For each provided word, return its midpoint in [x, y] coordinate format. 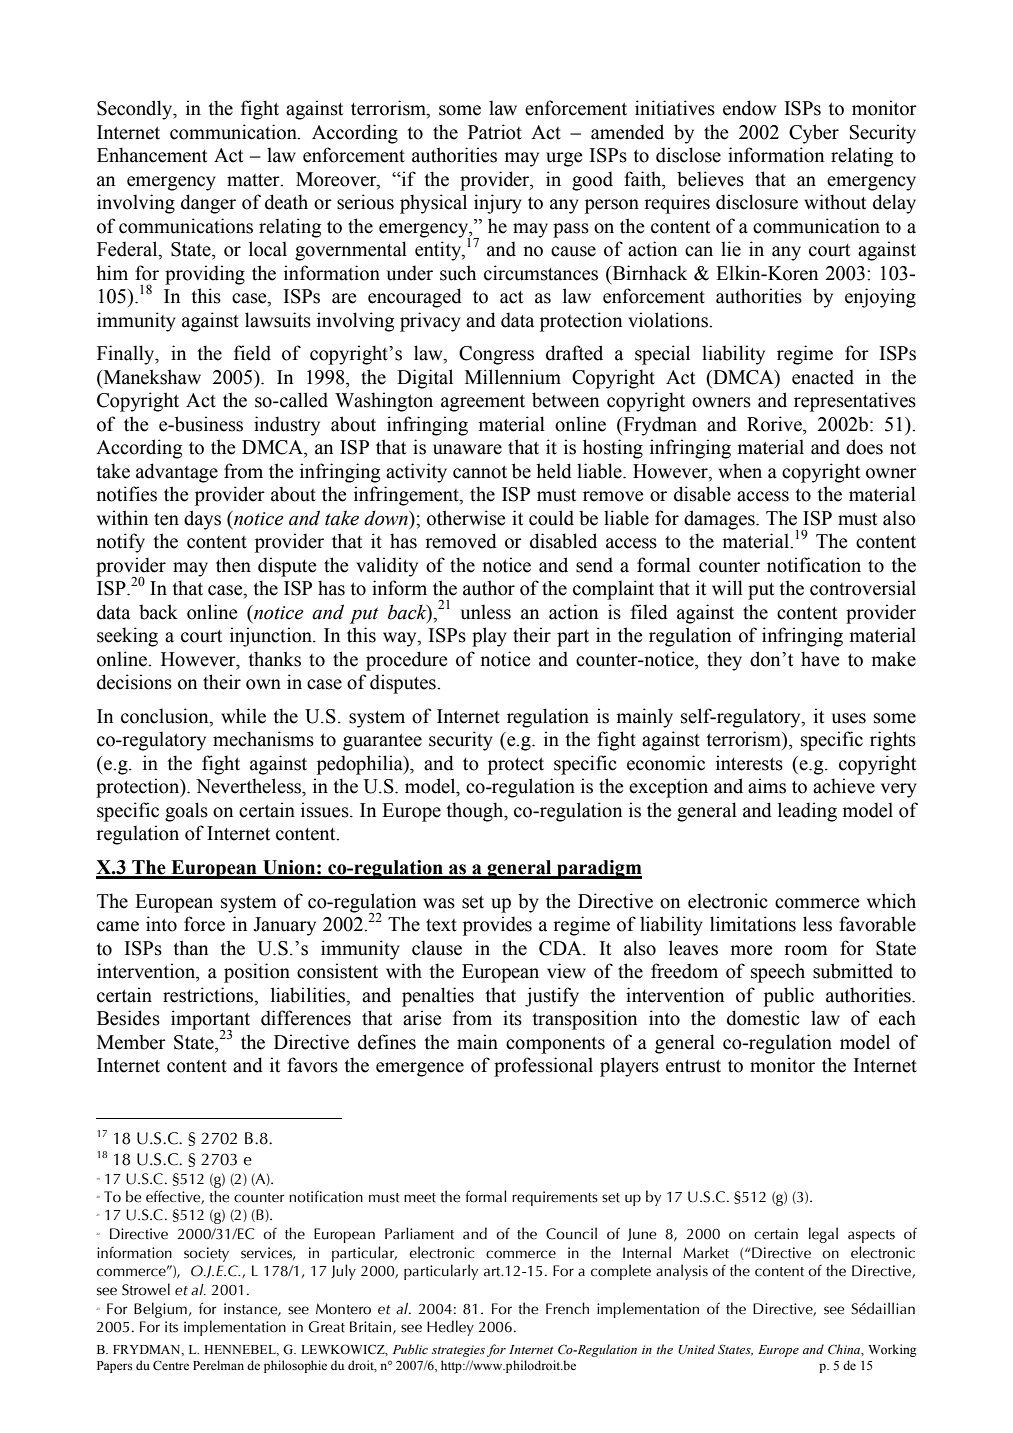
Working [892, 1350]
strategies [458, 1351]
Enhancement [152, 155]
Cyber [814, 134]
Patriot [495, 132]
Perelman [218, 1365]
